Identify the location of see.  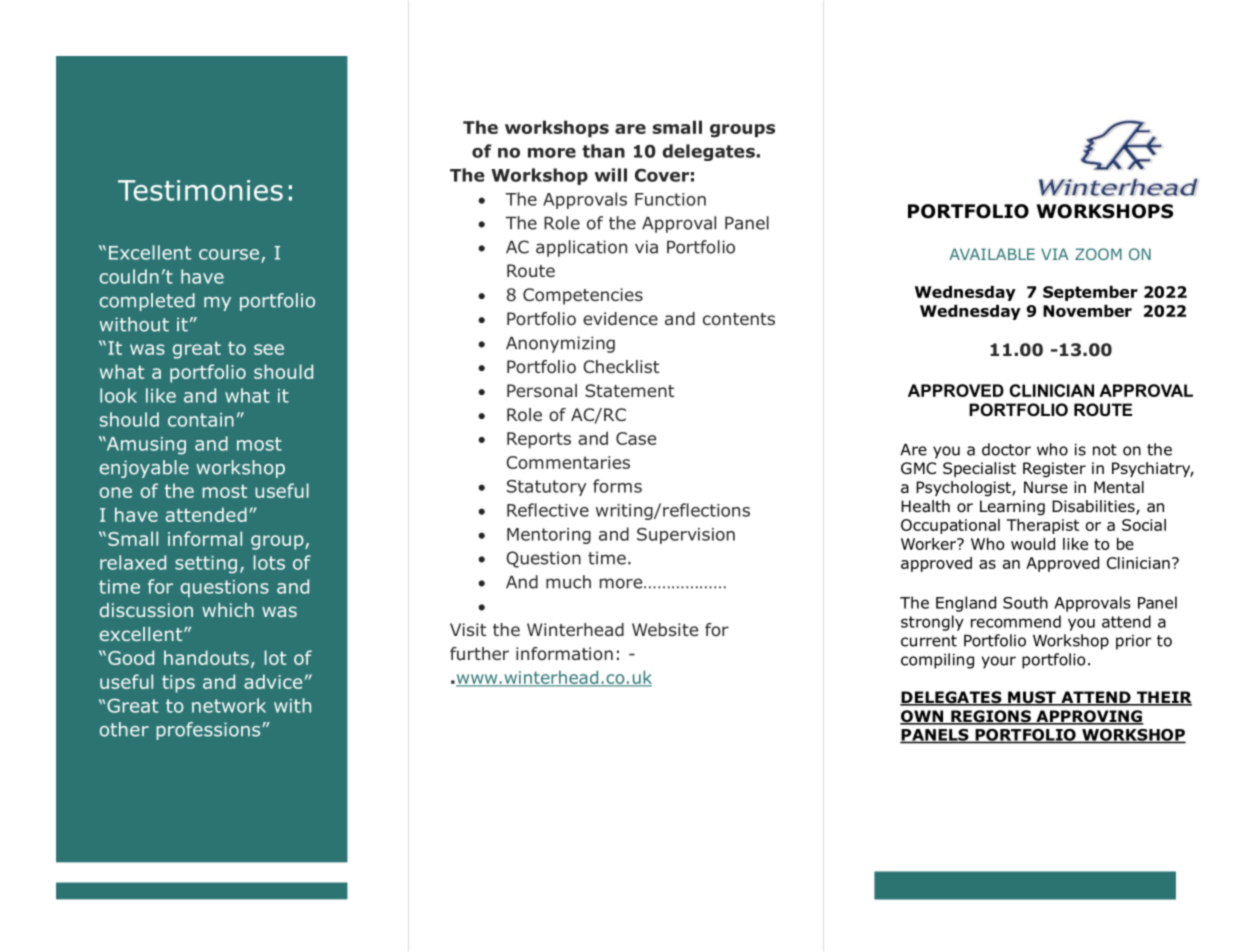
(269, 349).
